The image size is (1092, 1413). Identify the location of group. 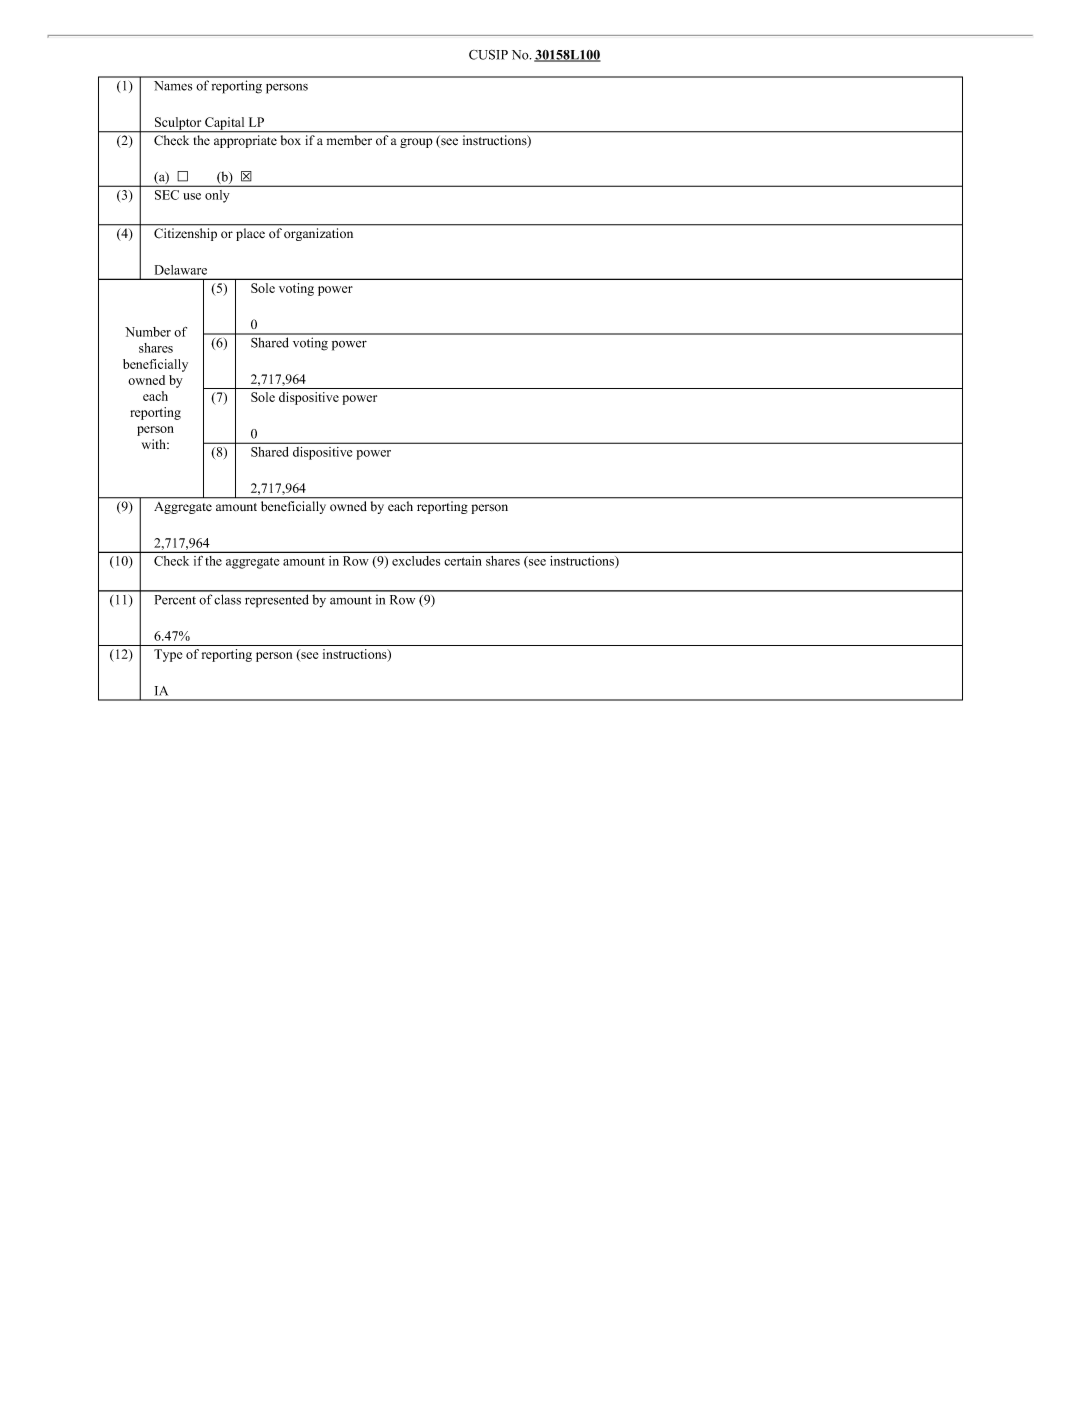
(416, 143).
